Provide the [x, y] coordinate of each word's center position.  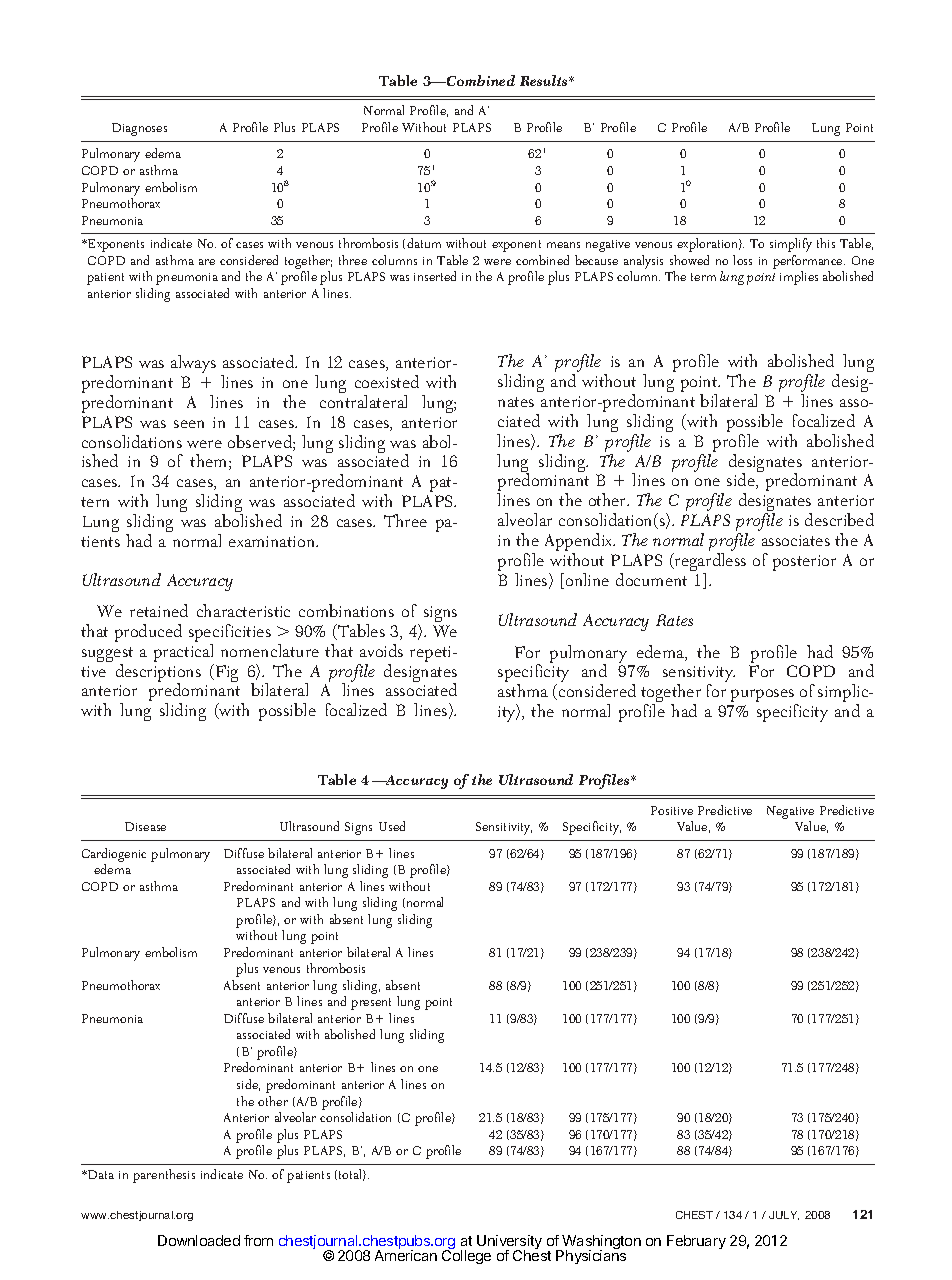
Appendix [580, 543]
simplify [791, 245]
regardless [709, 563]
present [371, 1004]
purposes [764, 697]
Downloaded [199, 1240]
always [193, 364]
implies [799, 278]
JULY [784, 1215]
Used [392, 826]
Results [545, 80]
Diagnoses [139, 129]
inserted [435, 276]
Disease [145, 826]
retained [159, 610]
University [509, 1244]
